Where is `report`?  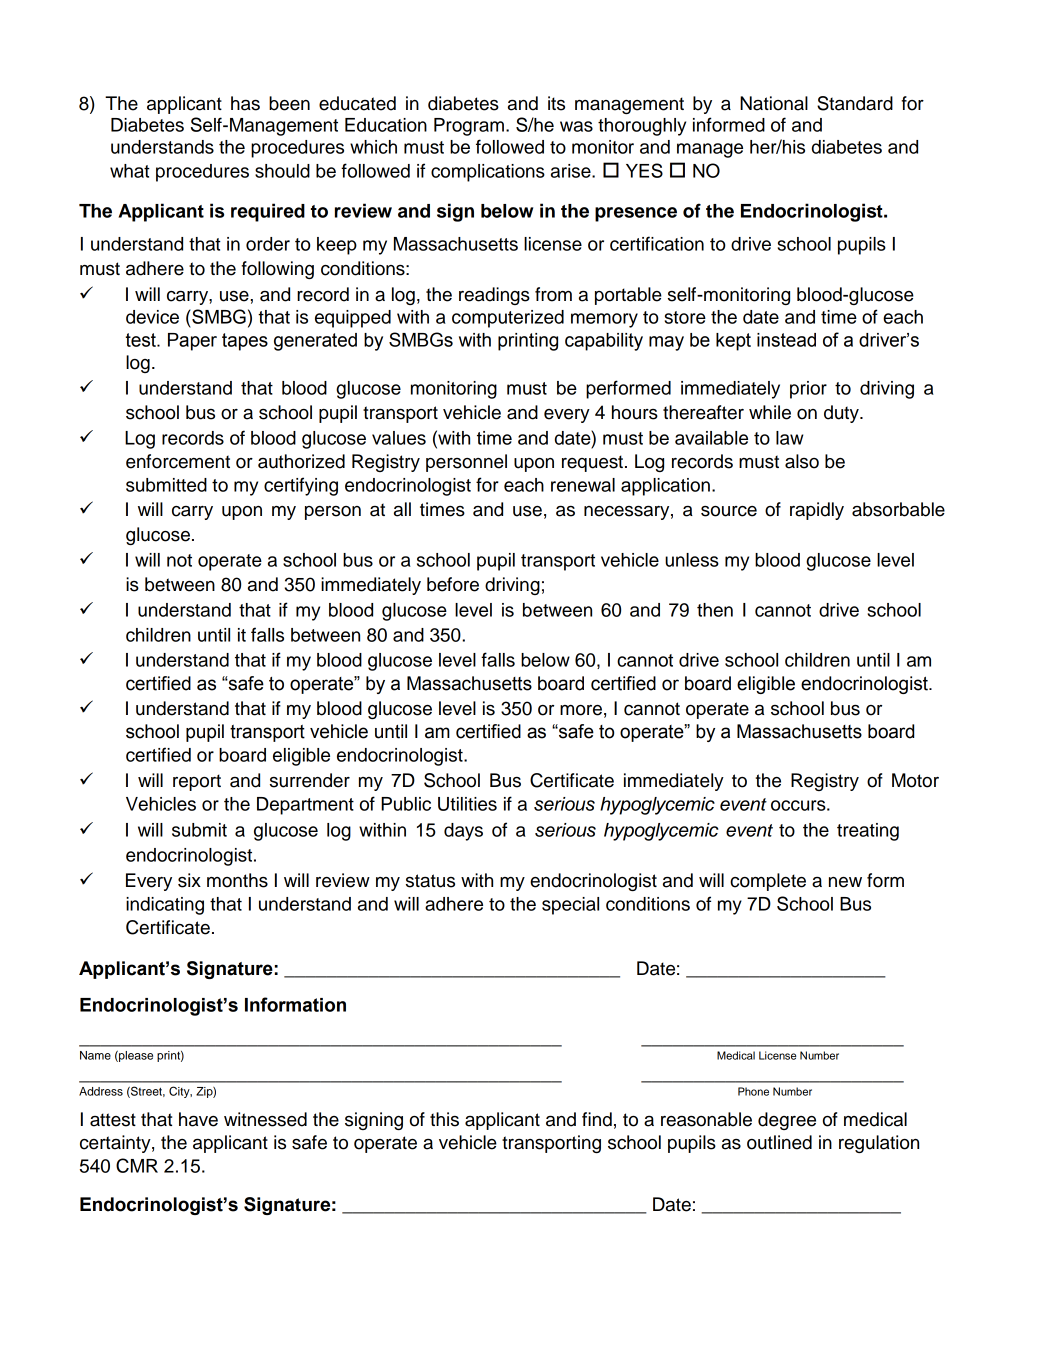
report is located at coordinates (197, 782).
